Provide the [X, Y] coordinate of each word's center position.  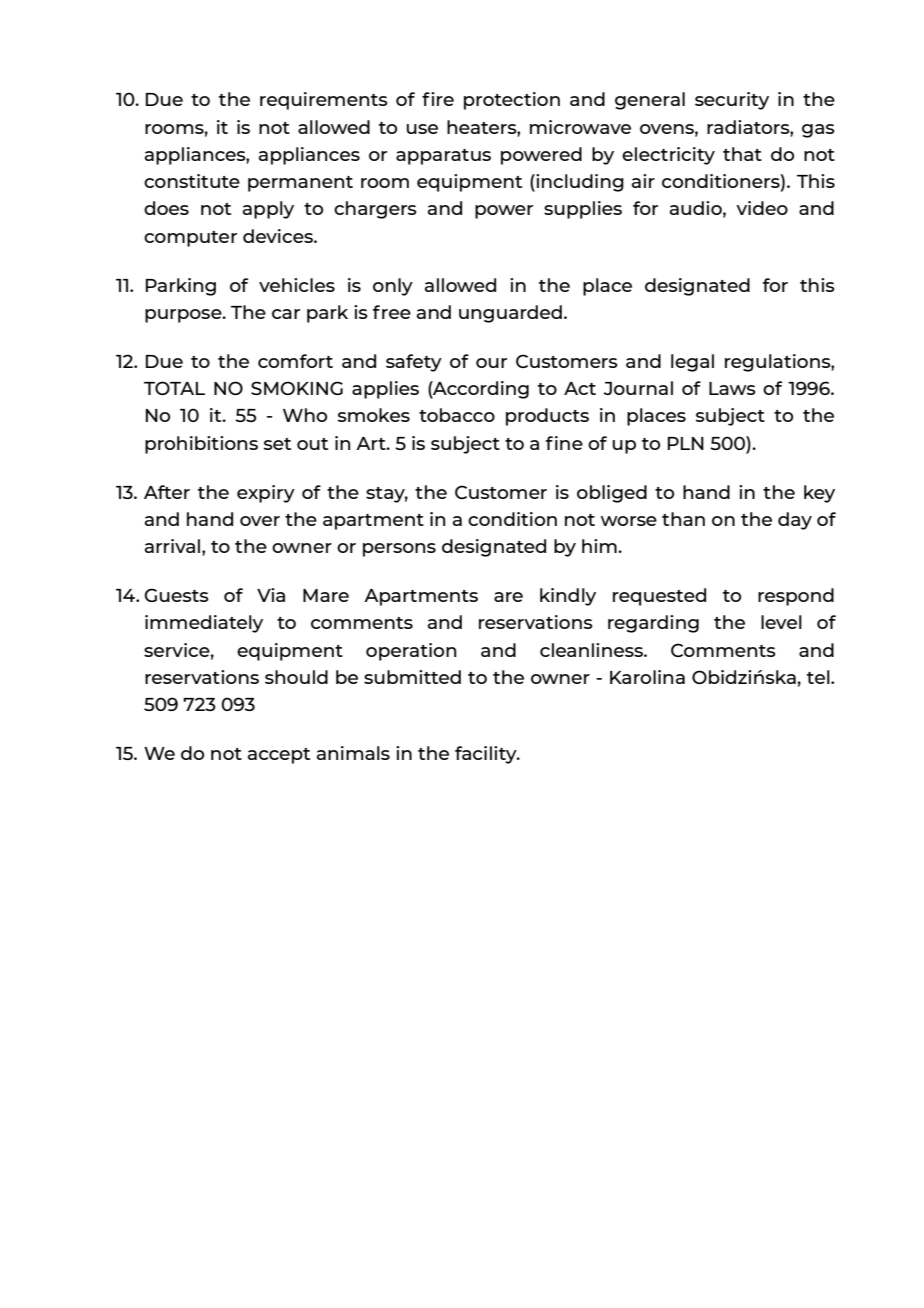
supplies [583, 210]
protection [512, 101]
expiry [266, 494]
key [819, 494]
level [781, 622]
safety [414, 363]
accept [279, 756]
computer [190, 239]
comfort [295, 361]
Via [271, 595]
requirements [324, 101]
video [762, 208]
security [732, 101]
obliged [612, 494]
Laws [732, 388]
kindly [568, 597]
